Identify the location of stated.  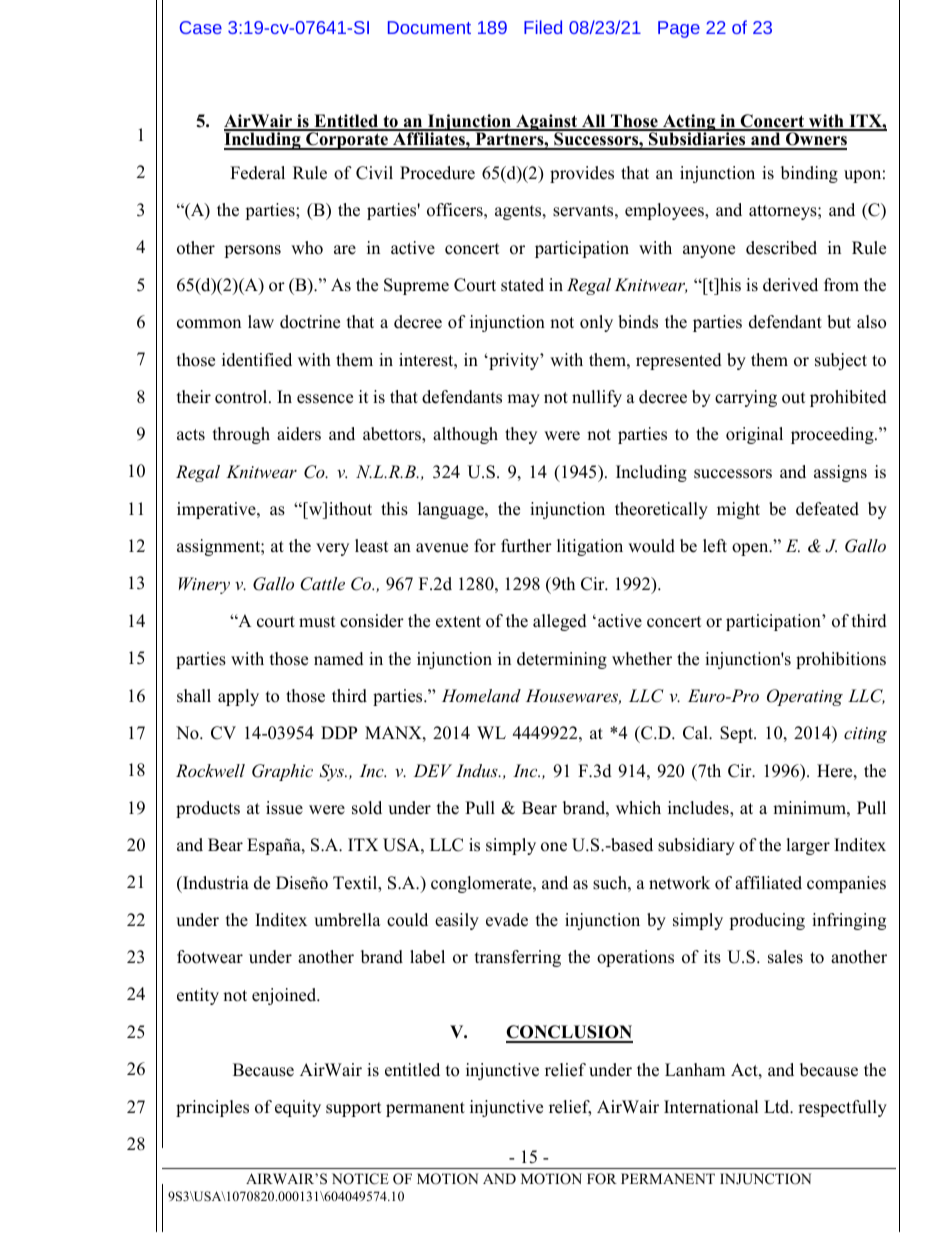
(522, 285).
